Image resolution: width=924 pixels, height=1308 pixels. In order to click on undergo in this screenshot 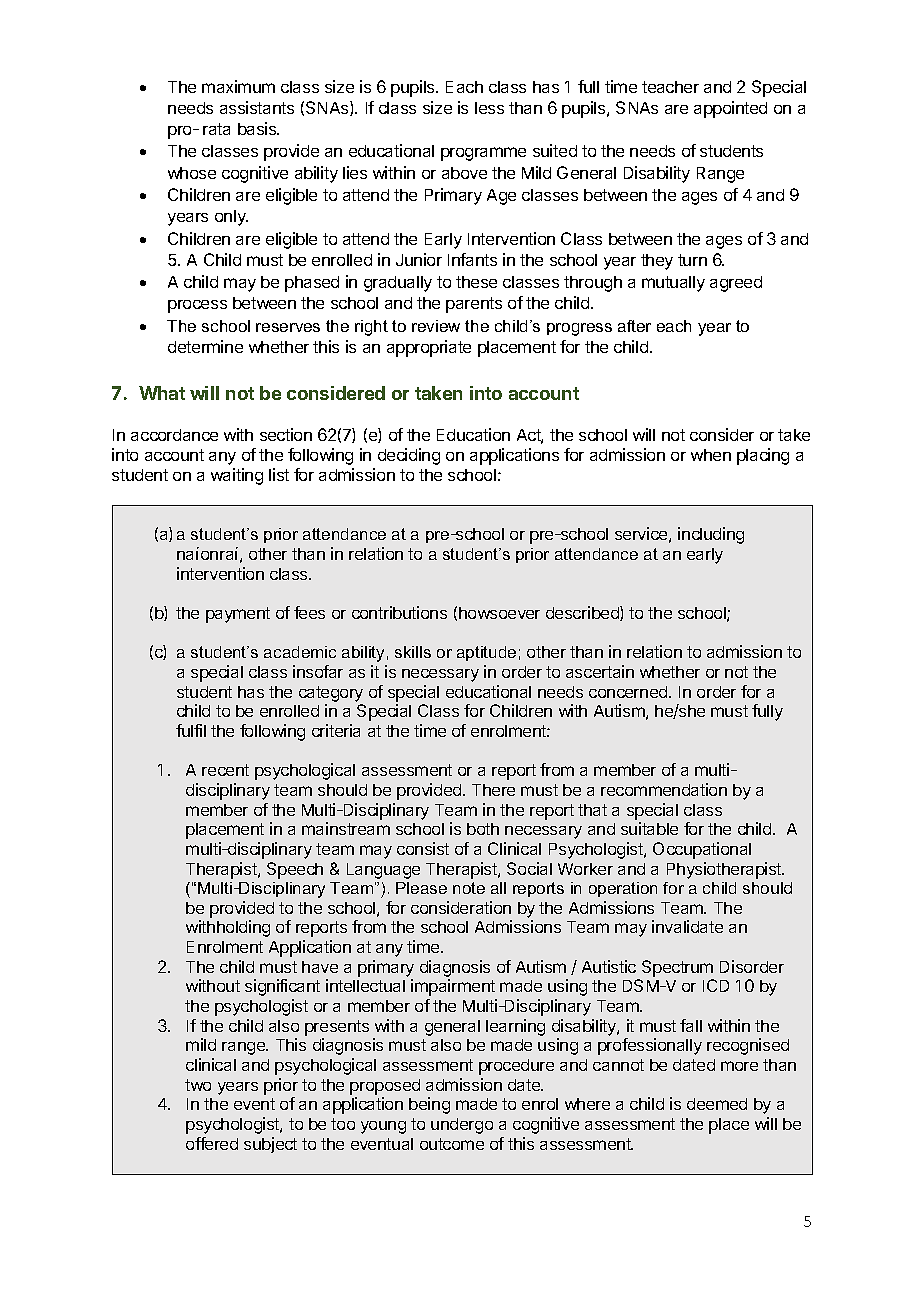, I will do `click(462, 1126)`.
